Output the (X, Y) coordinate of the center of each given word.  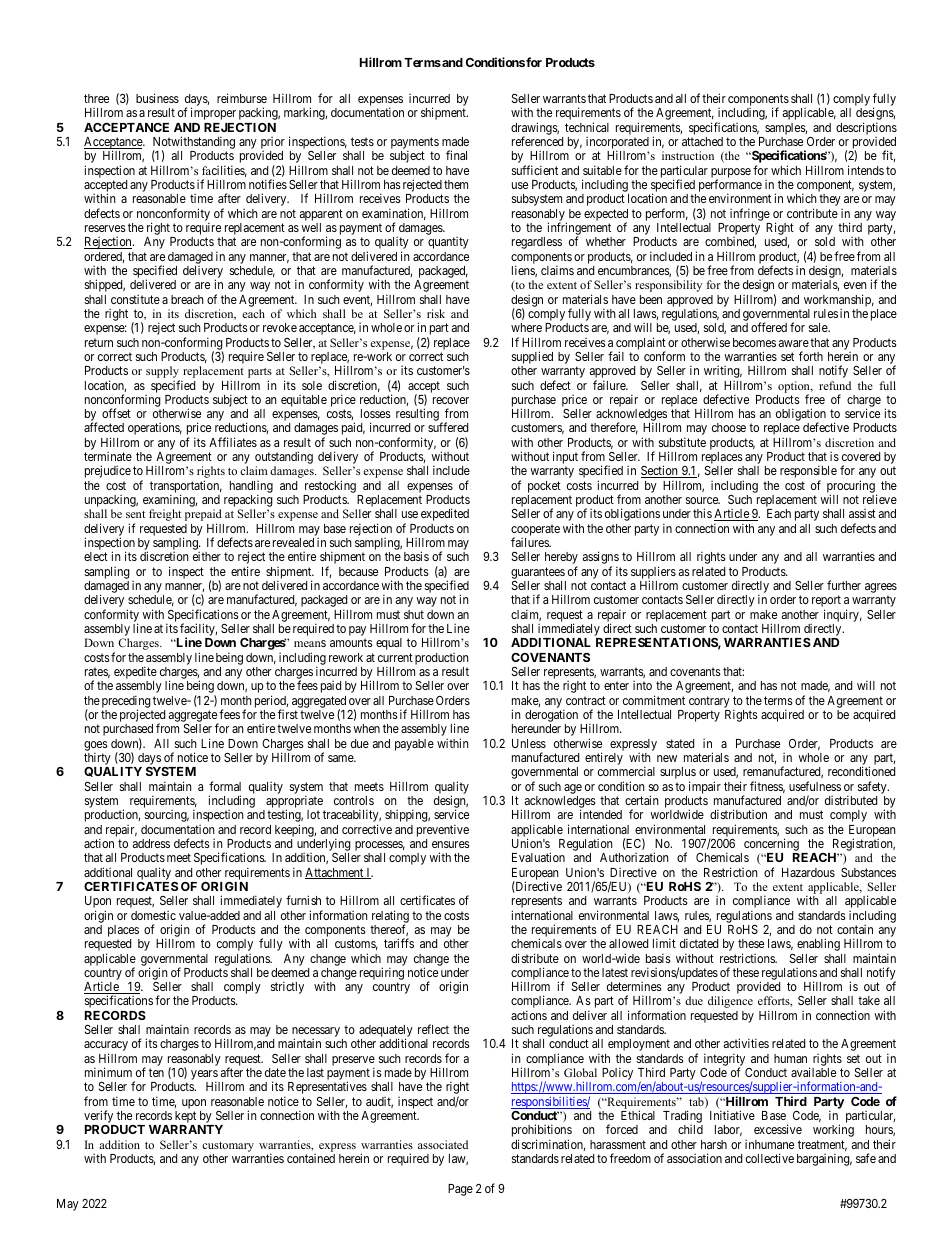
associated (443, 1144)
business (157, 98)
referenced (537, 141)
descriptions (866, 128)
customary (228, 1147)
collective (770, 1158)
